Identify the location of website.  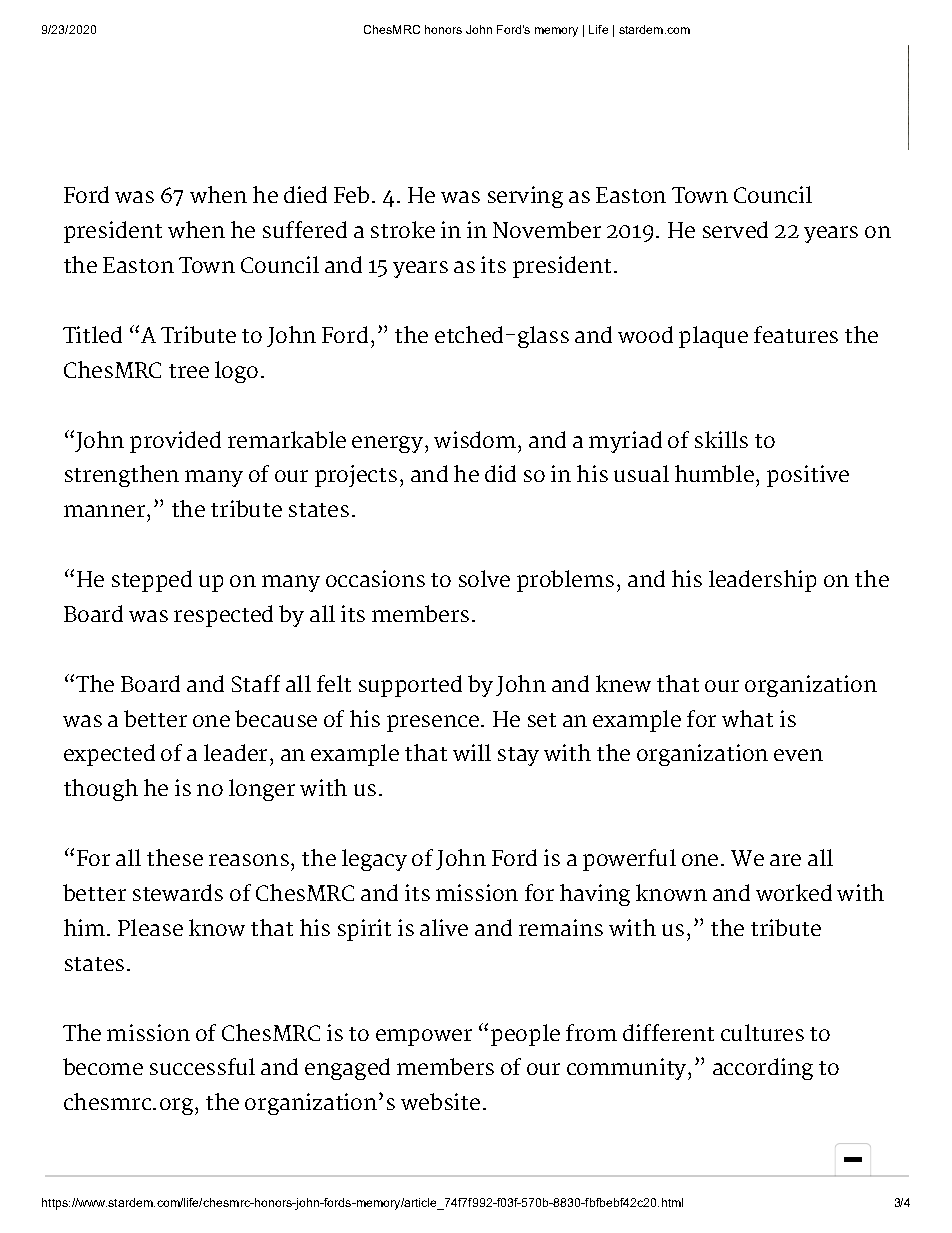
(440, 1101).
